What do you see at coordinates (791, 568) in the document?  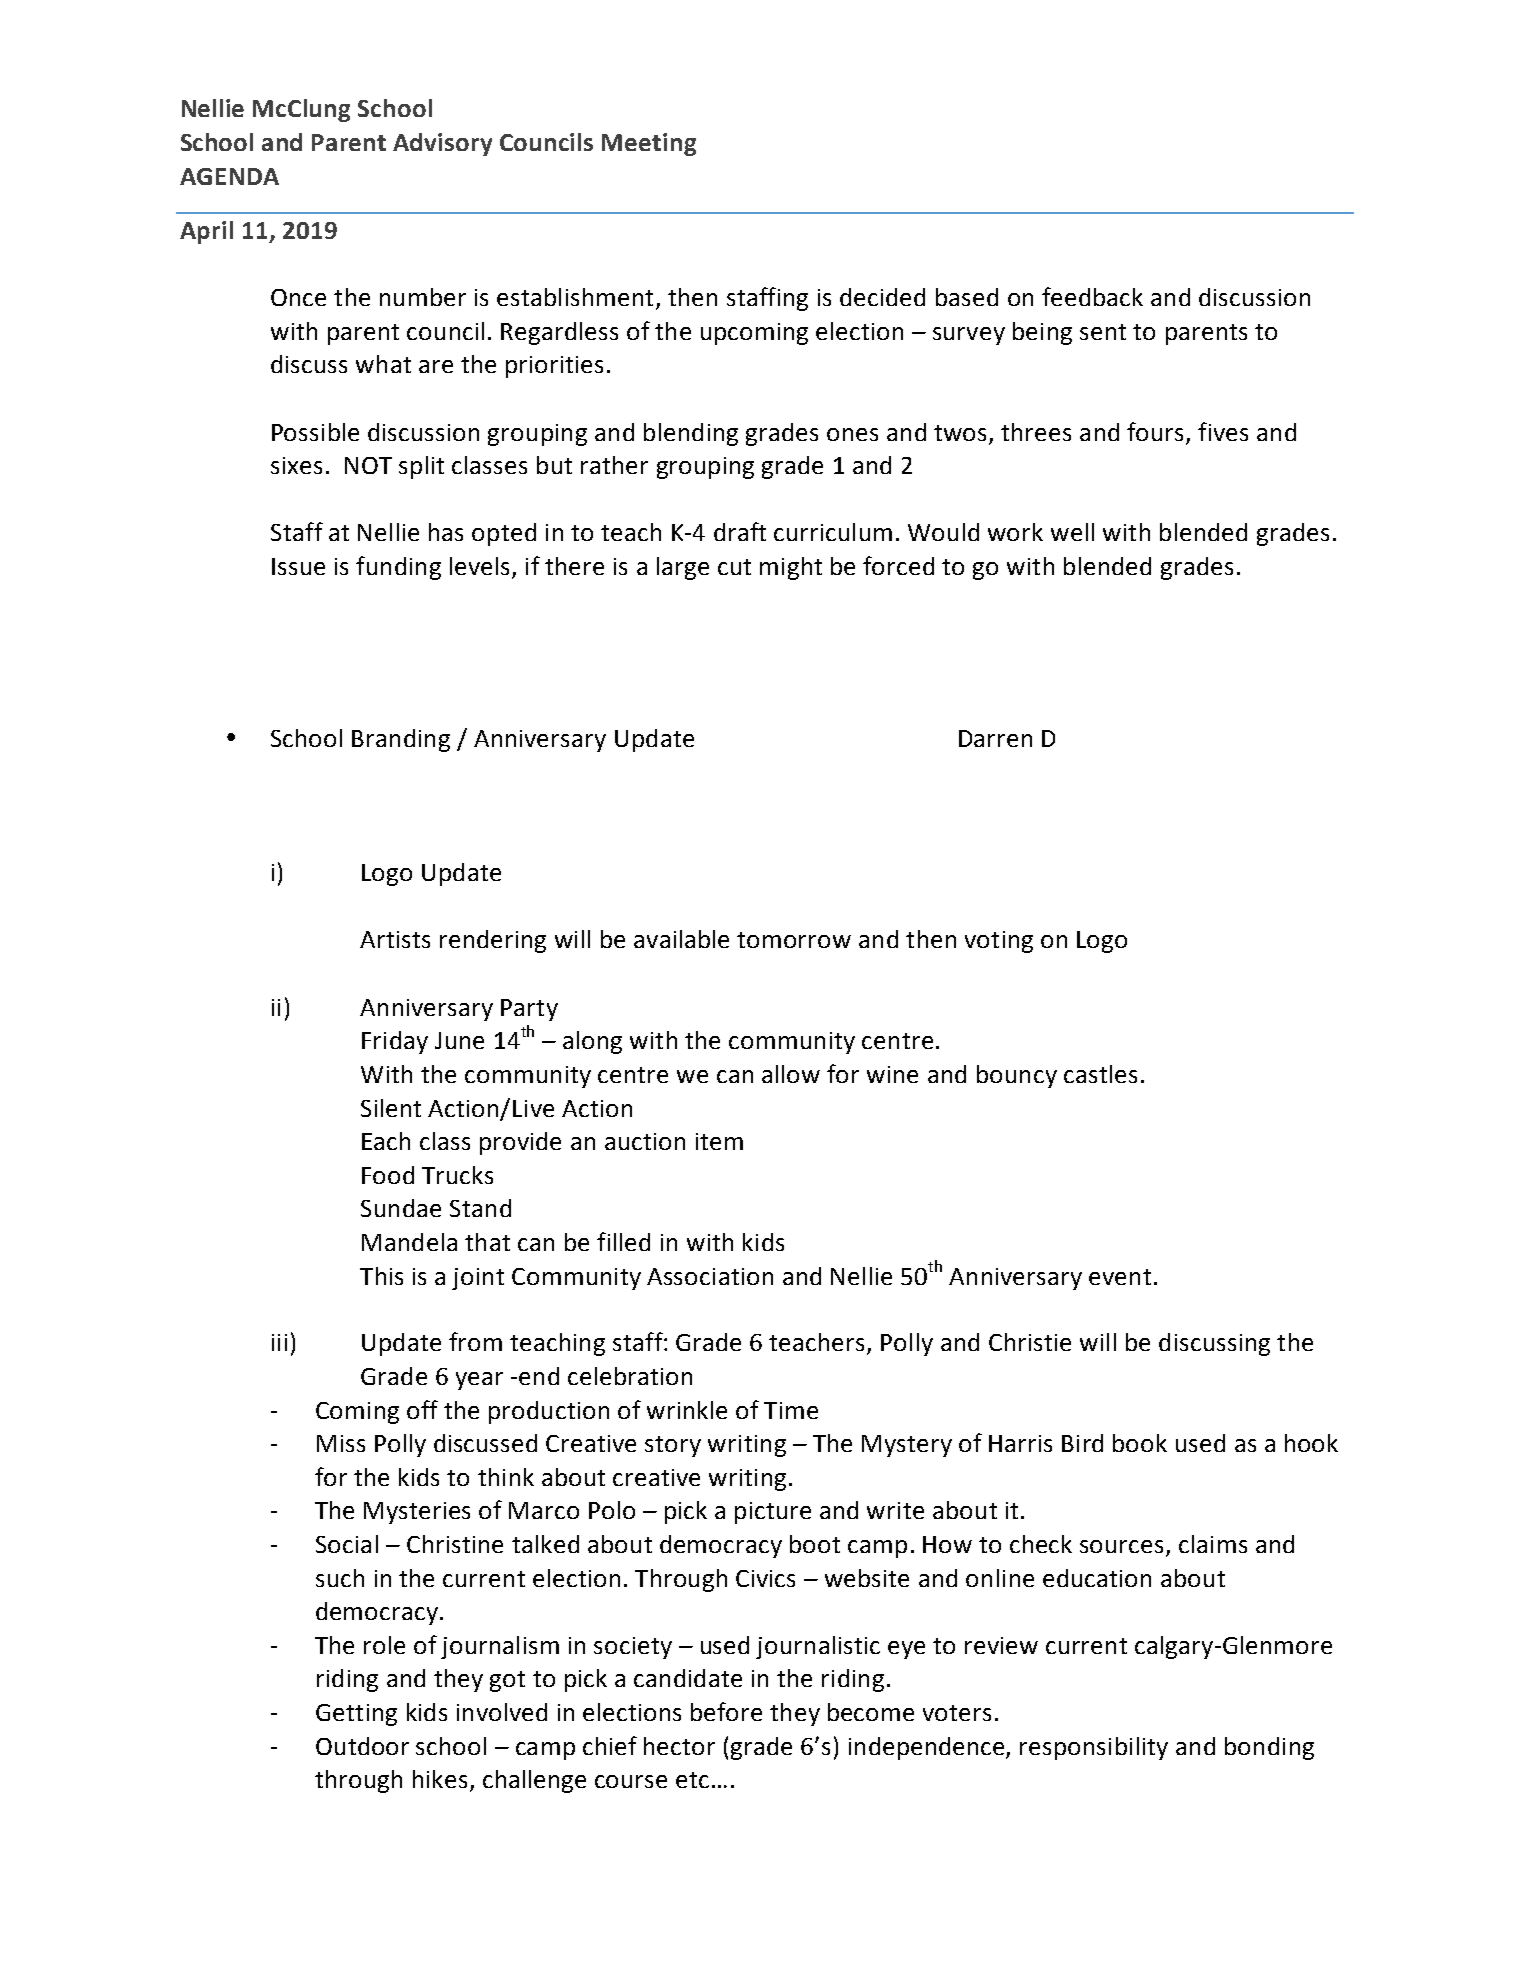 I see `might` at bounding box center [791, 568].
